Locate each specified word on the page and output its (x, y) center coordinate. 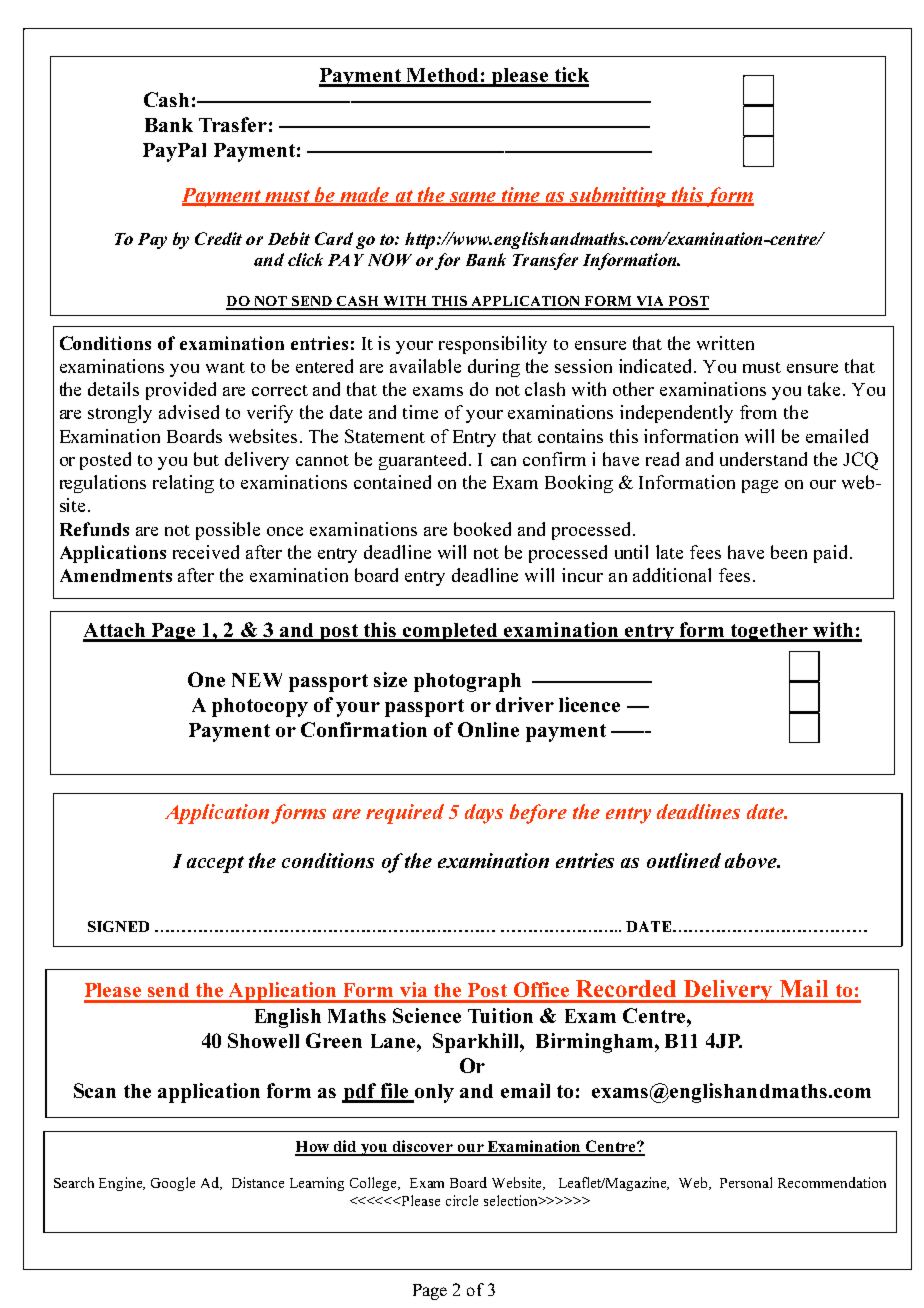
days (484, 814)
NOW (390, 259)
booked (482, 529)
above (752, 860)
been (789, 552)
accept (215, 864)
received (206, 552)
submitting (618, 197)
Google (173, 1184)
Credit (218, 238)
